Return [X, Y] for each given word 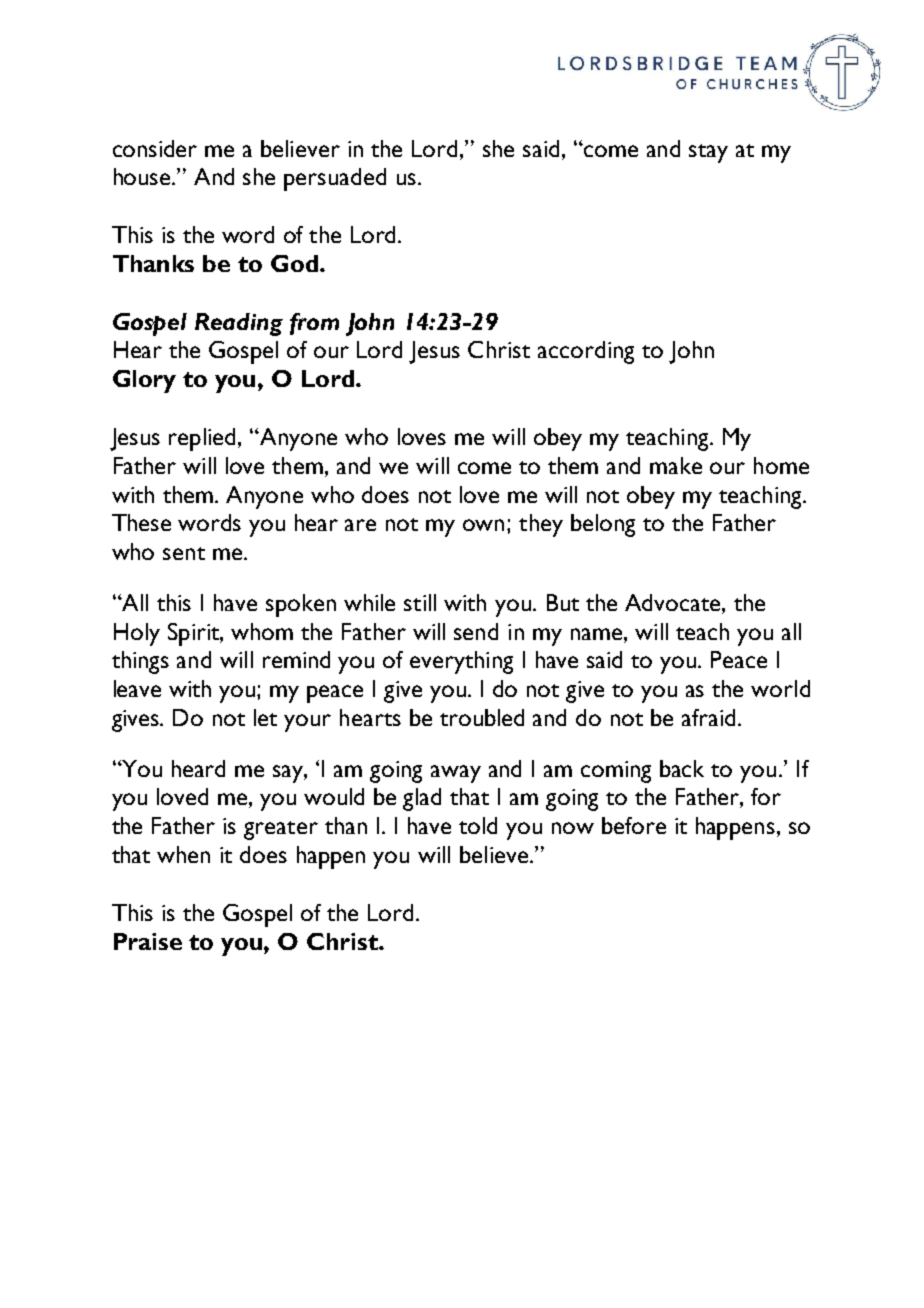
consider [155, 148]
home [781, 465]
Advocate [674, 602]
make [676, 465]
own [485, 525]
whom [262, 631]
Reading [239, 324]
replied [204, 439]
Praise [148, 941]
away [456, 774]
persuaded [335, 179]
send [476, 631]
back [682, 768]
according [586, 352]
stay [708, 153]
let [265, 717]
